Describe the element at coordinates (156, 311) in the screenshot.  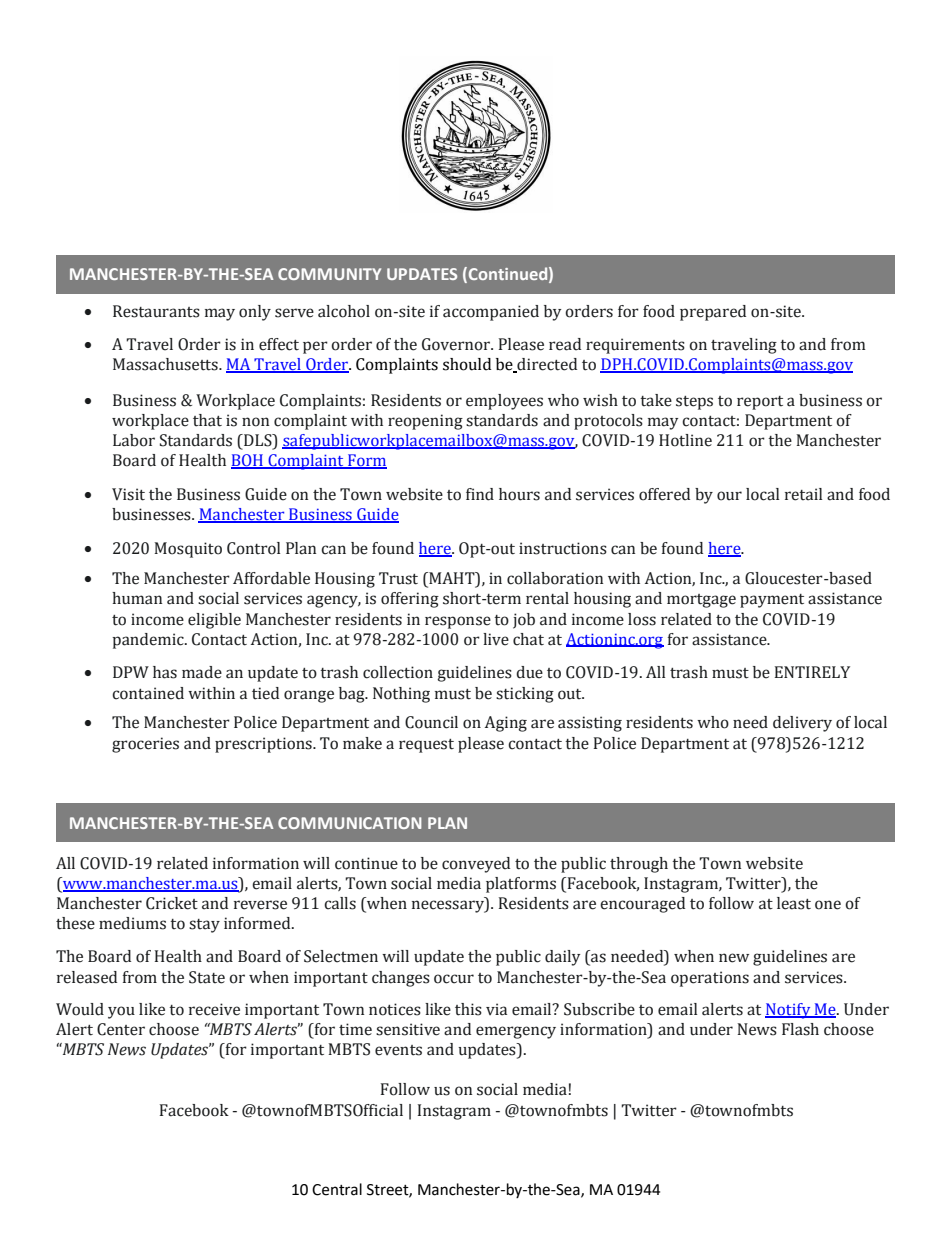
I see `Restaurants` at that location.
